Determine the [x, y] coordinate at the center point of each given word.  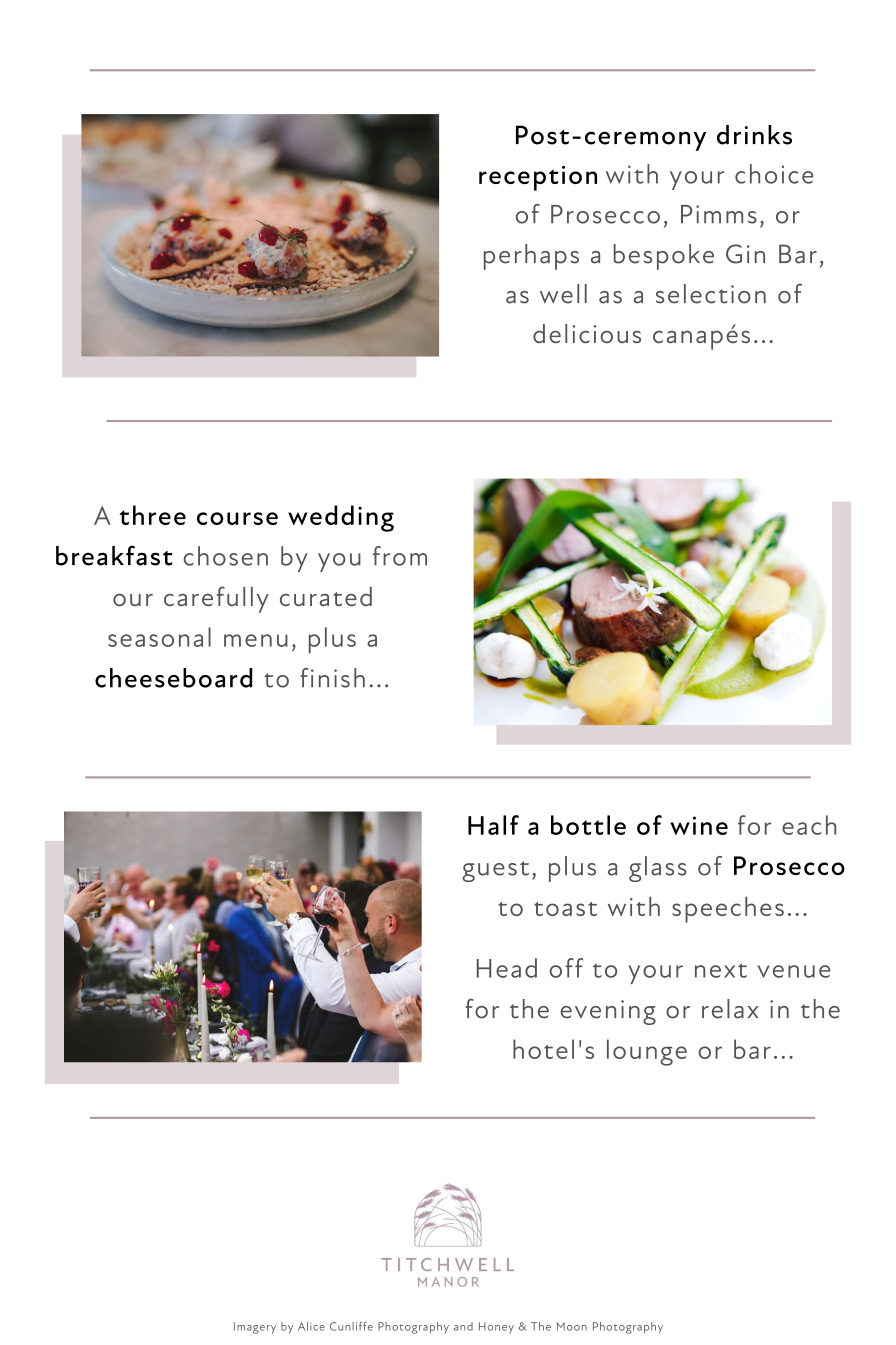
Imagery [255, 1328]
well [563, 294]
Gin [745, 254]
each [809, 825]
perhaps [531, 257]
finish [332, 678]
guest [495, 871]
